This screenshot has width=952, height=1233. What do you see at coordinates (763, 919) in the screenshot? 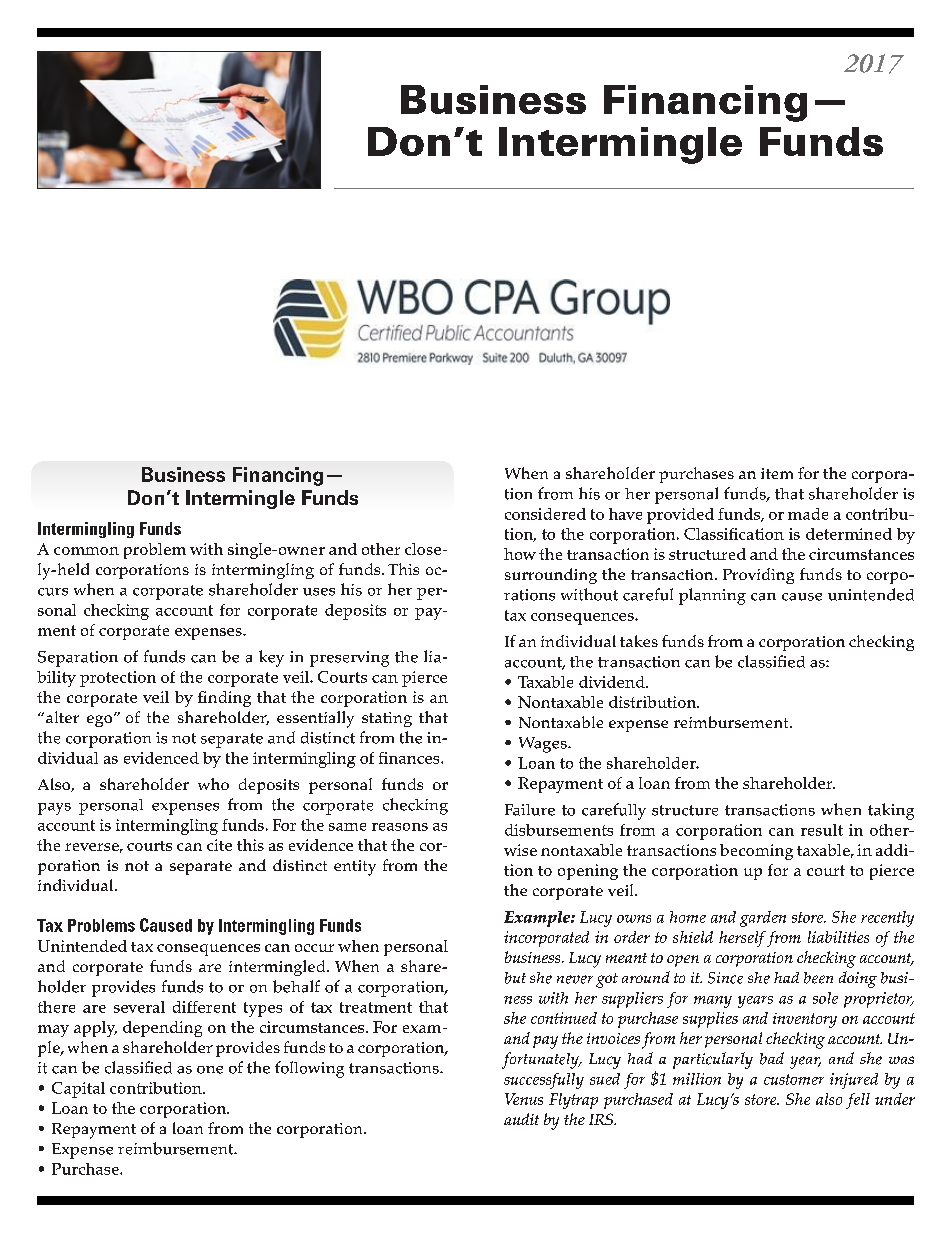
I see `garden` at bounding box center [763, 919].
